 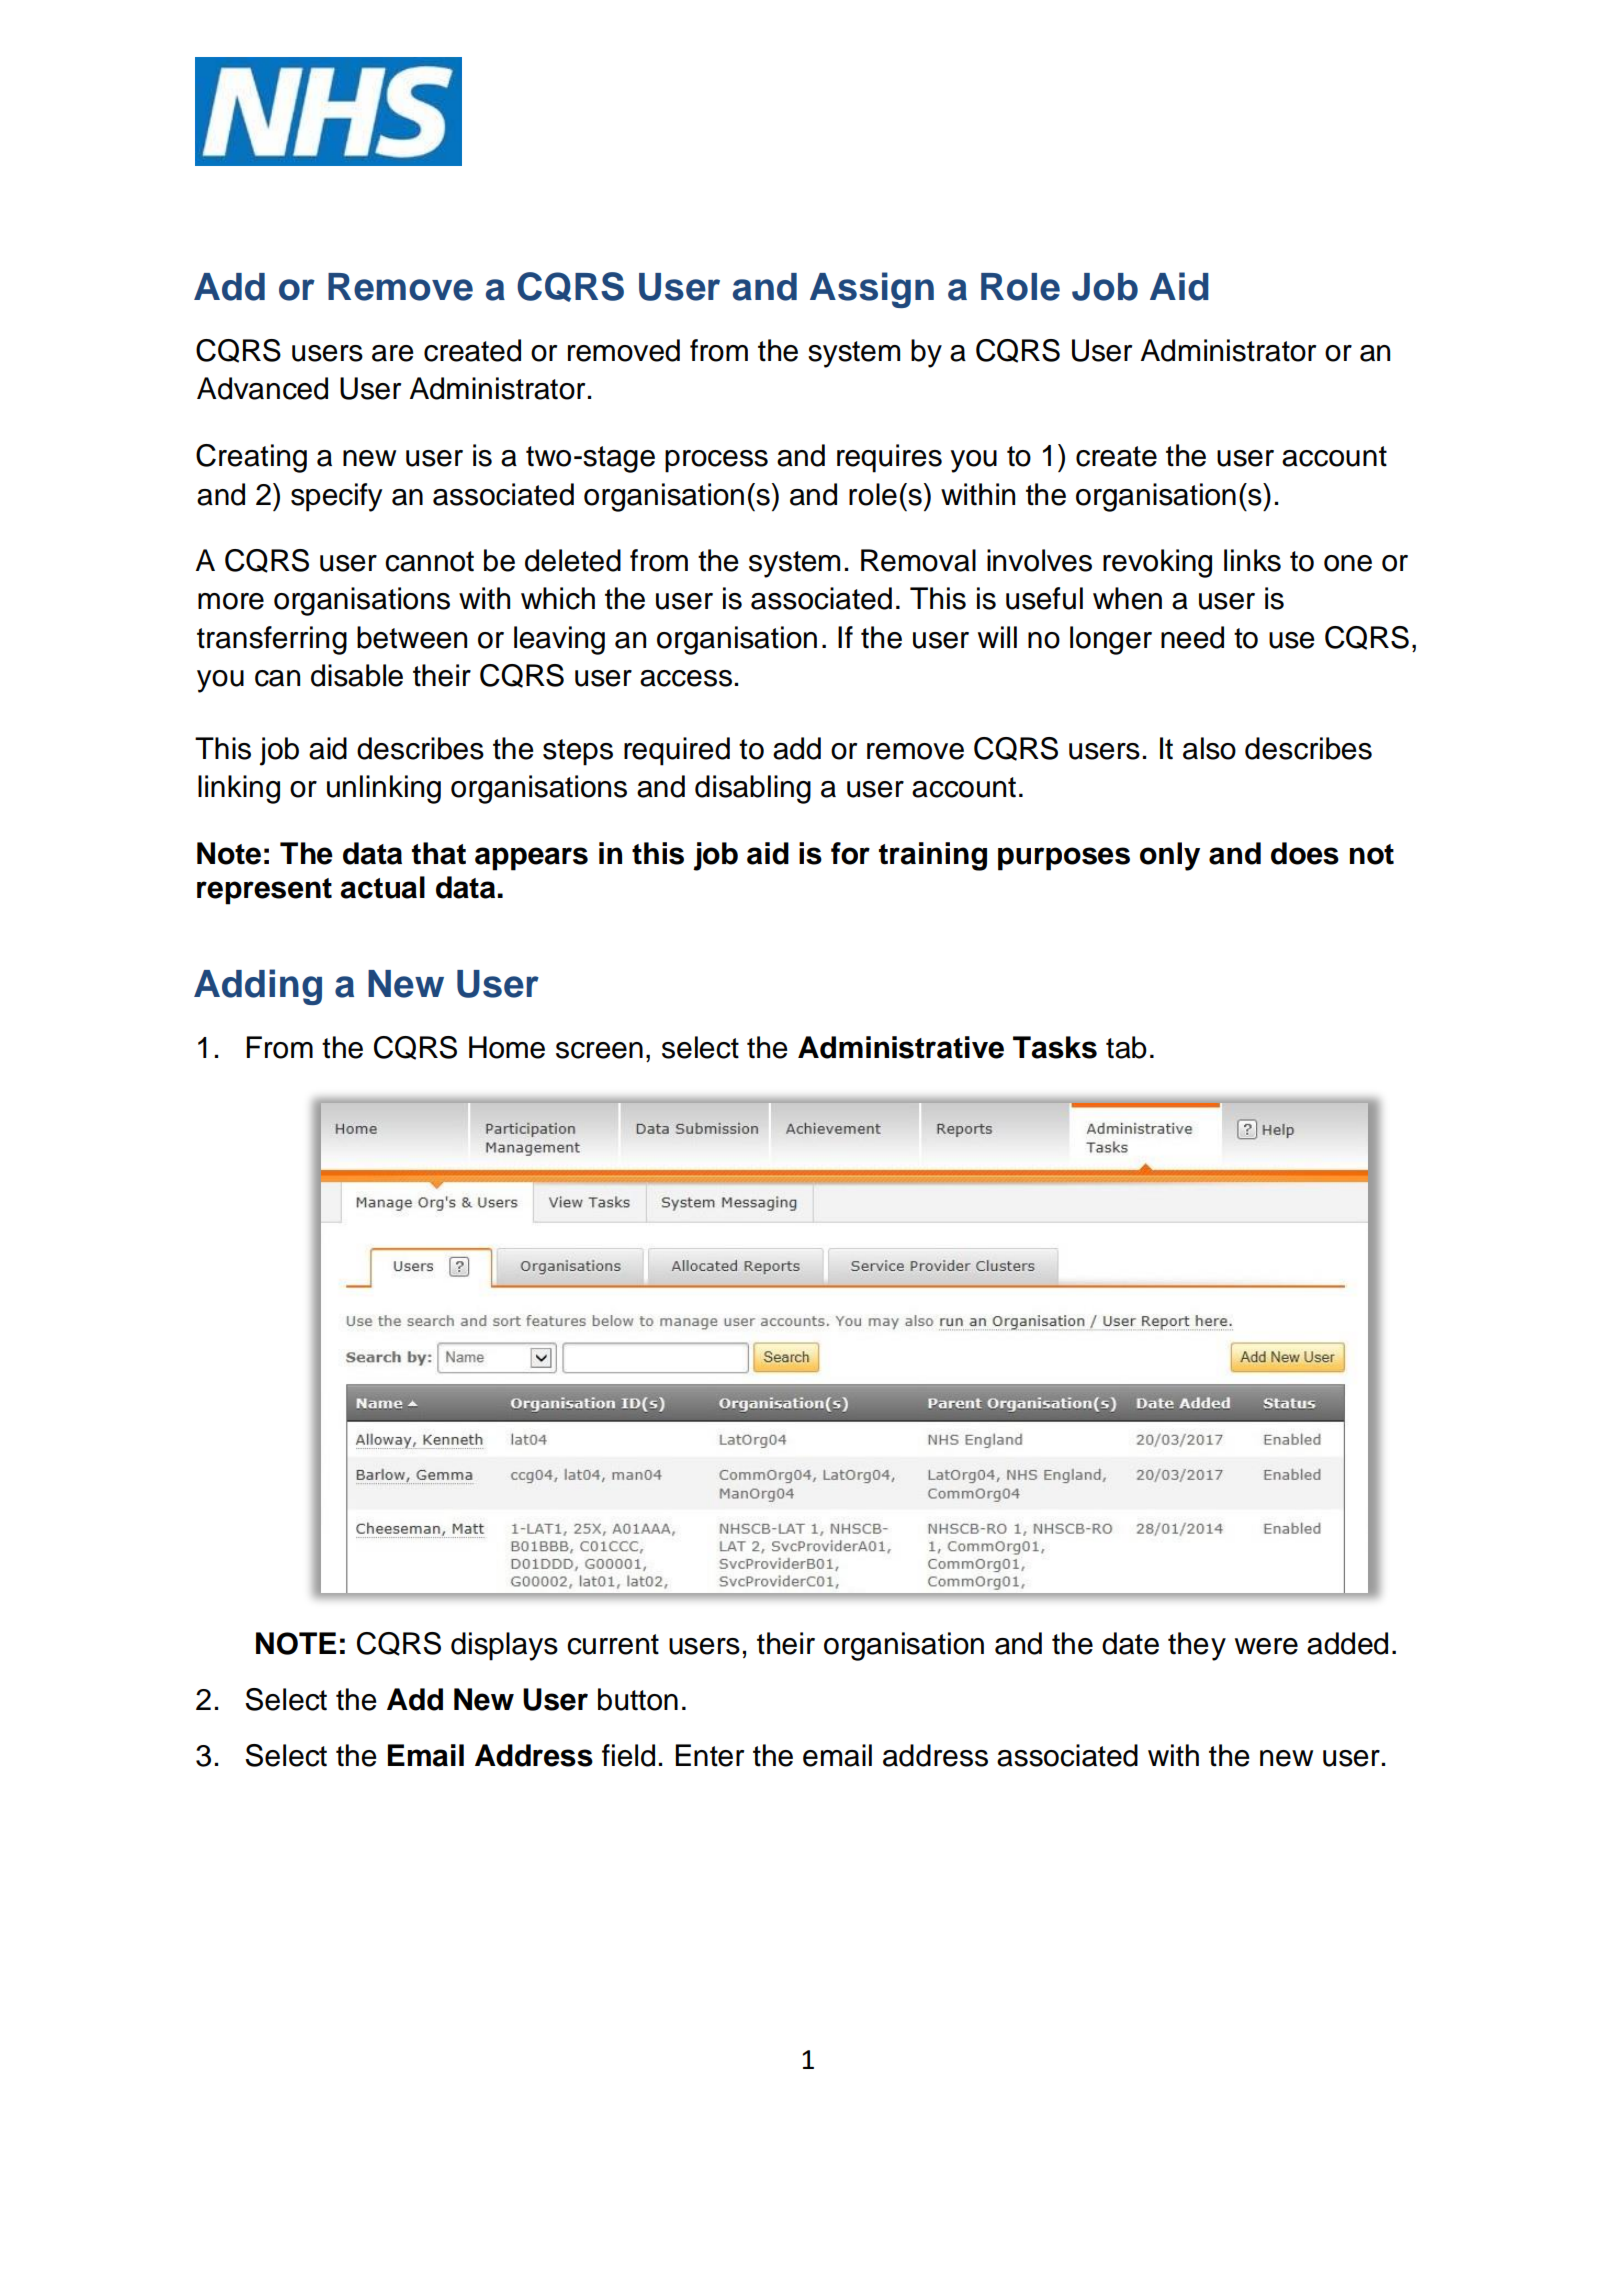 What do you see at coordinates (686, 678) in the document?
I see `access` at bounding box center [686, 678].
